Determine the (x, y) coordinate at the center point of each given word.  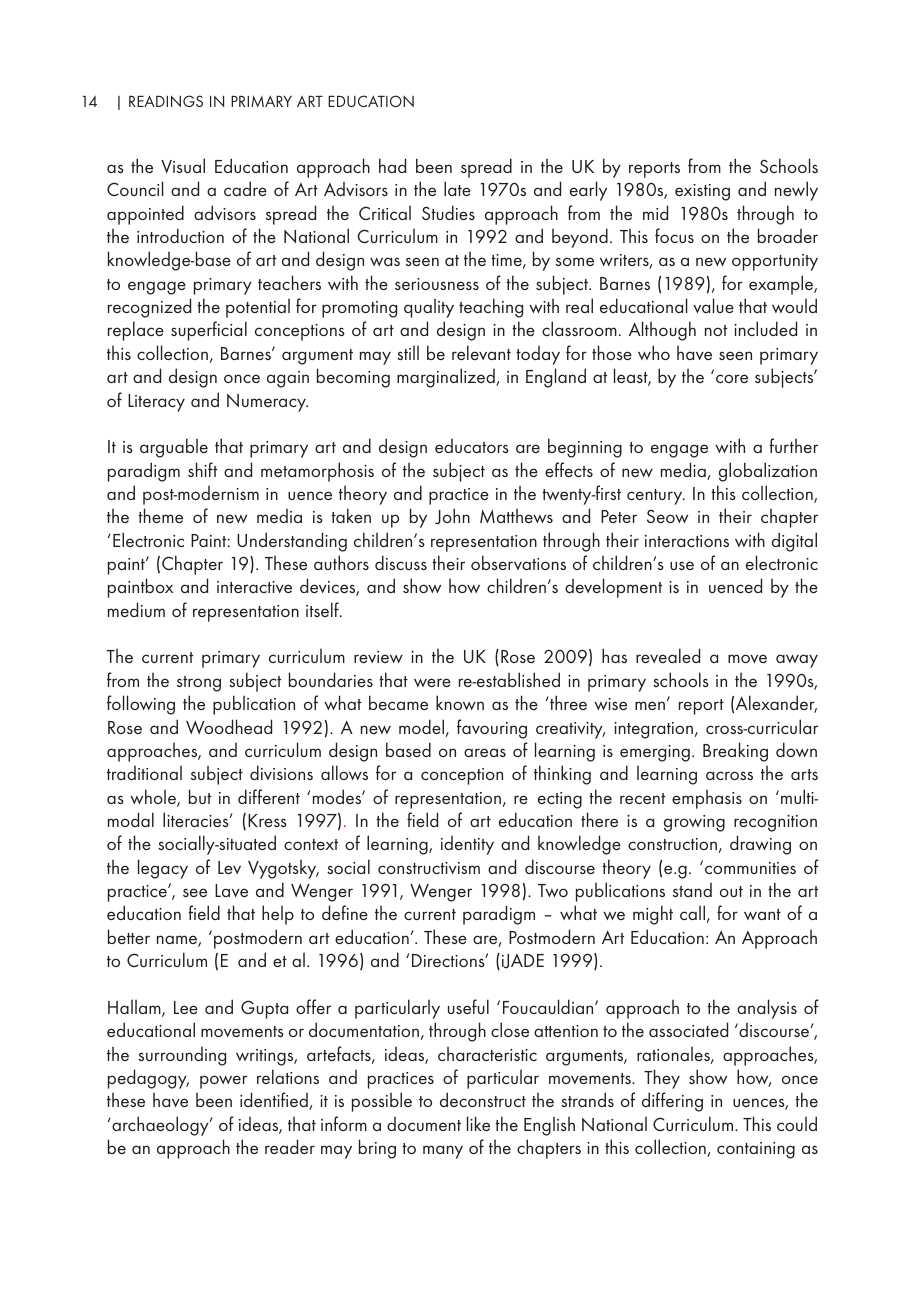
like (478, 1123)
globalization (768, 472)
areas (485, 752)
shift (202, 469)
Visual (183, 166)
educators (472, 446)
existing (702, 192)
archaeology (161, 1126)
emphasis (707, 799)
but (200, 796)
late (457, 188)
